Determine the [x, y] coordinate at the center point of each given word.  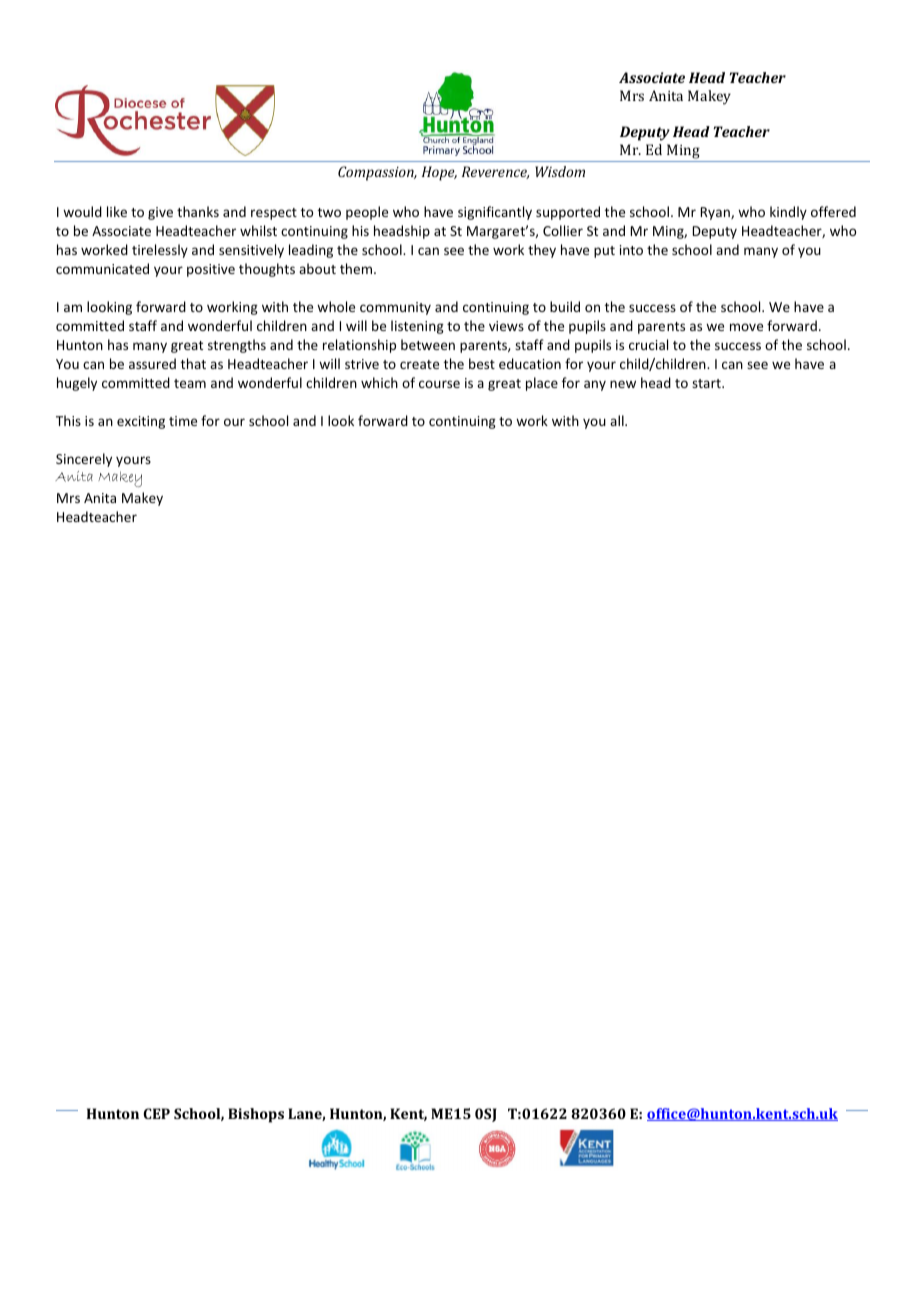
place [542, 384]
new [623, 384]
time [183, 421]
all [618, 420]
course [439, 384]
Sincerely [84, 460]
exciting [141, 422]
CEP [156, 1113]
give [160, 213]
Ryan [716, 213]
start [707, 383]
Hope [439, 173]
